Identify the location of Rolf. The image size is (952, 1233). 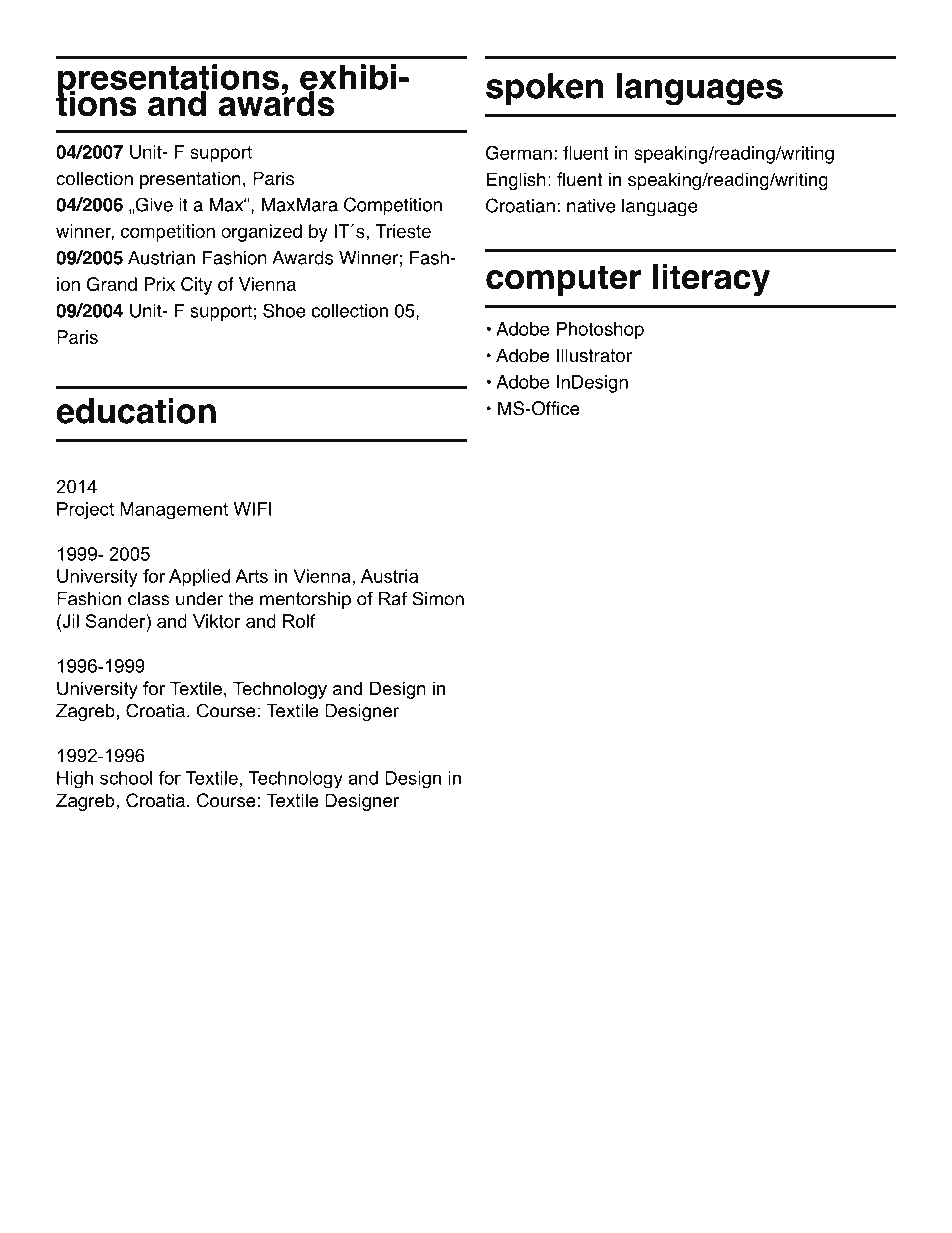
(299, 621).
